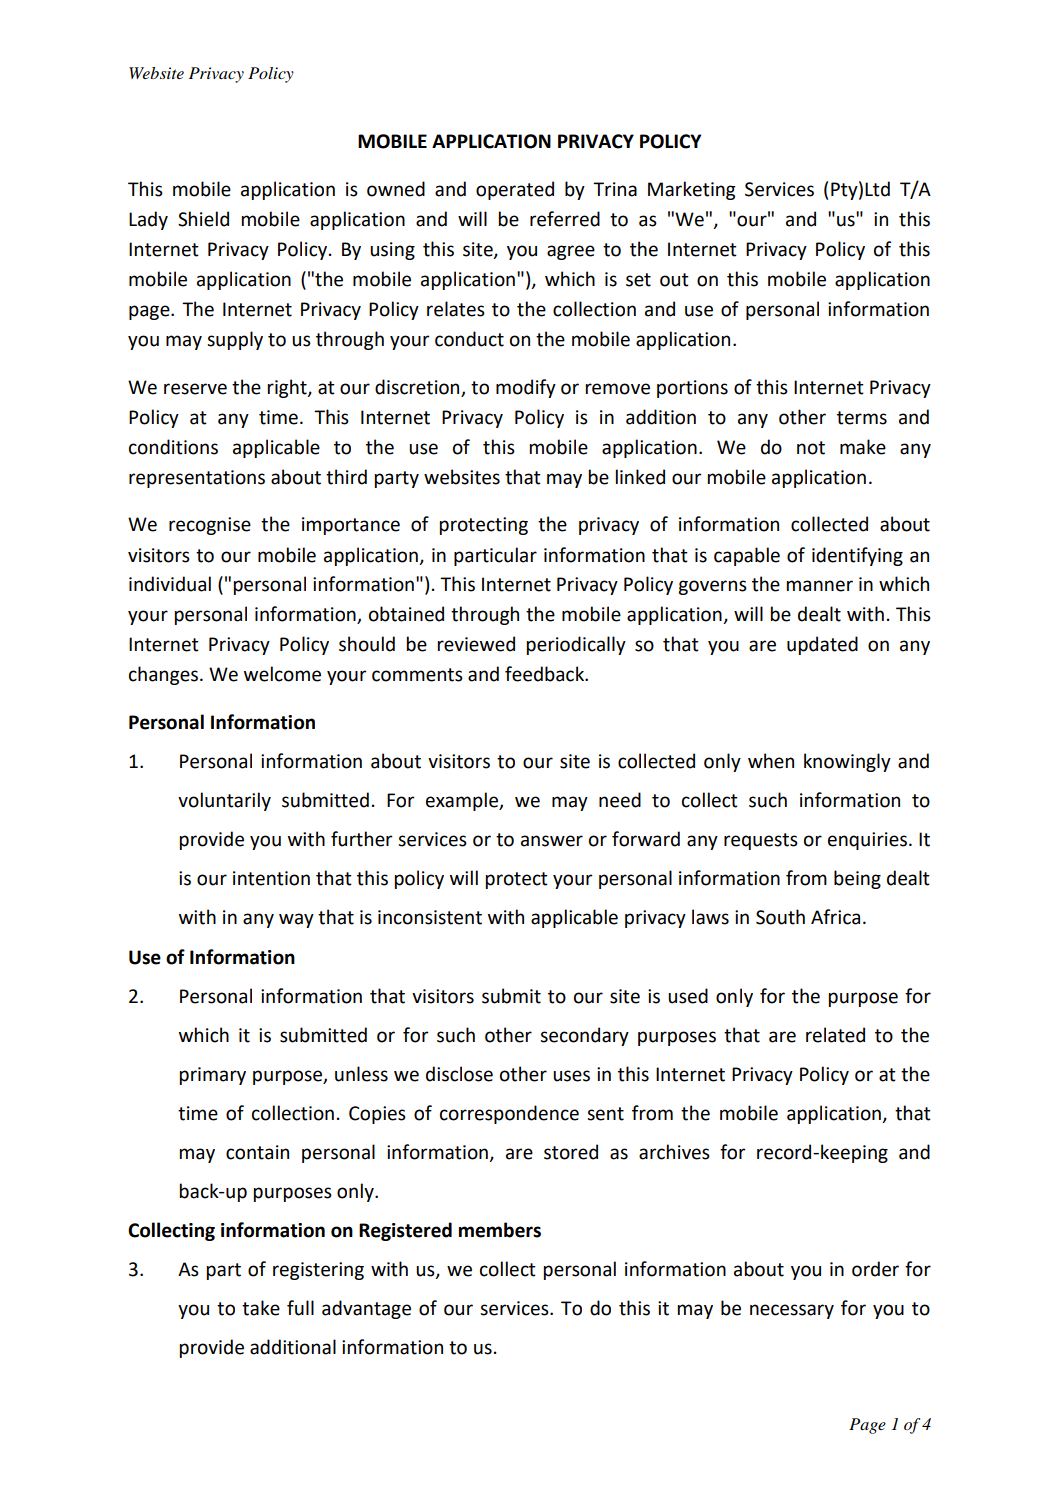  Describe the element at coordinates (203, 219) in the screenshot. I see `Shield` at that location.
